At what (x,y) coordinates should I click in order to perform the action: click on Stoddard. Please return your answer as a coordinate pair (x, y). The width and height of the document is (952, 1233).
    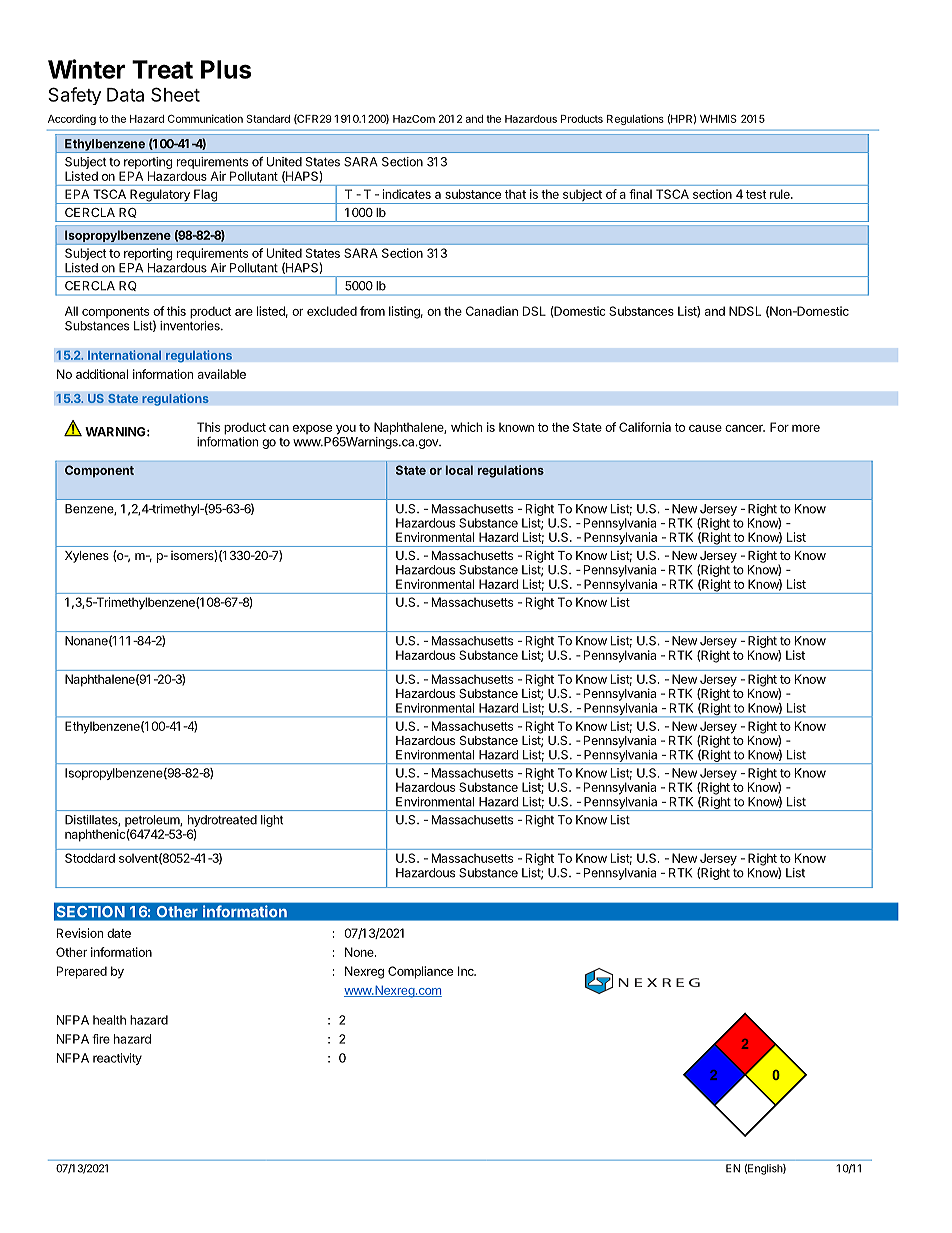
    Looking at the image, I should click on (90, 858).
